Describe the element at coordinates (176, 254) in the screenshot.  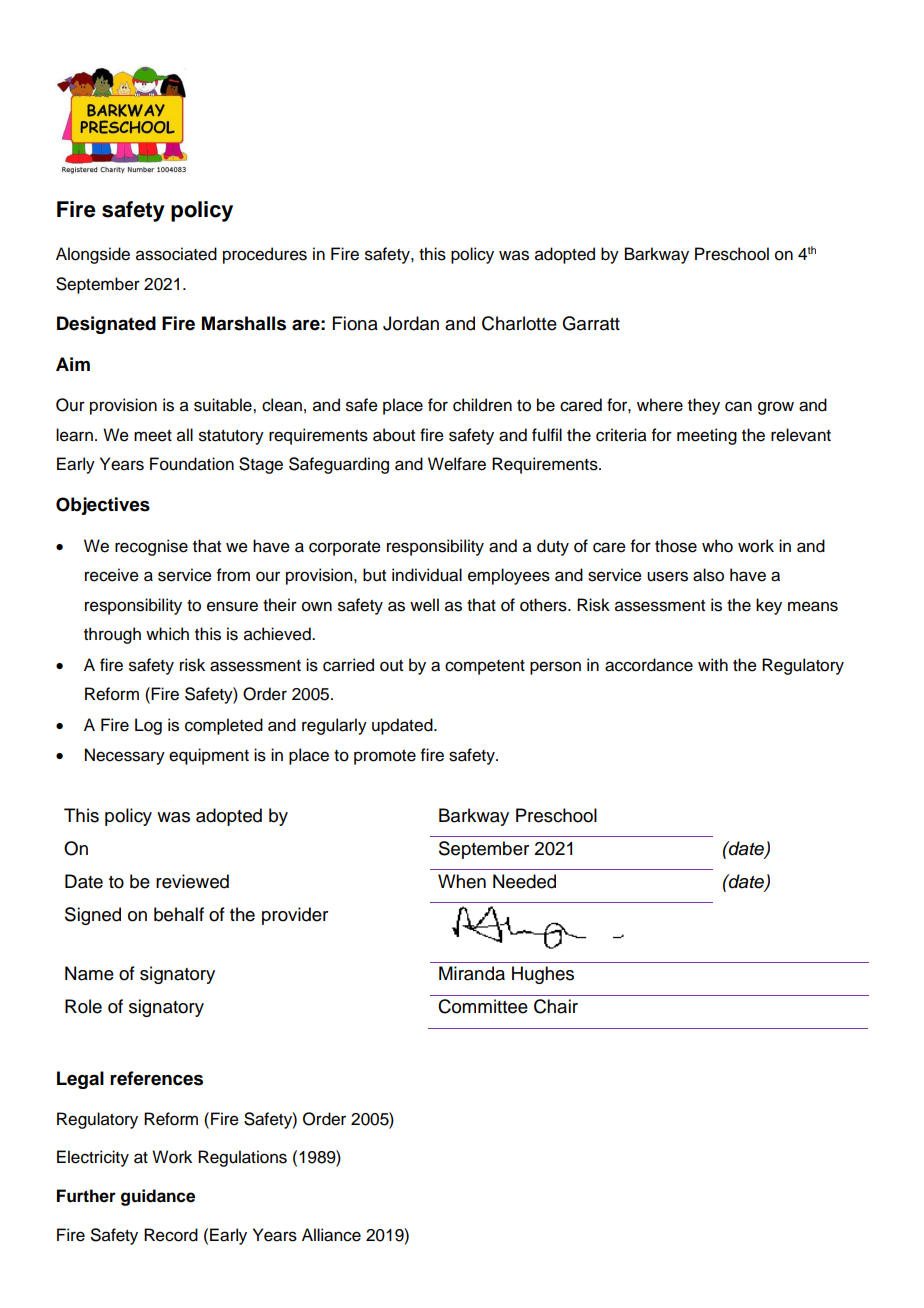
I see `associated` at that location.
